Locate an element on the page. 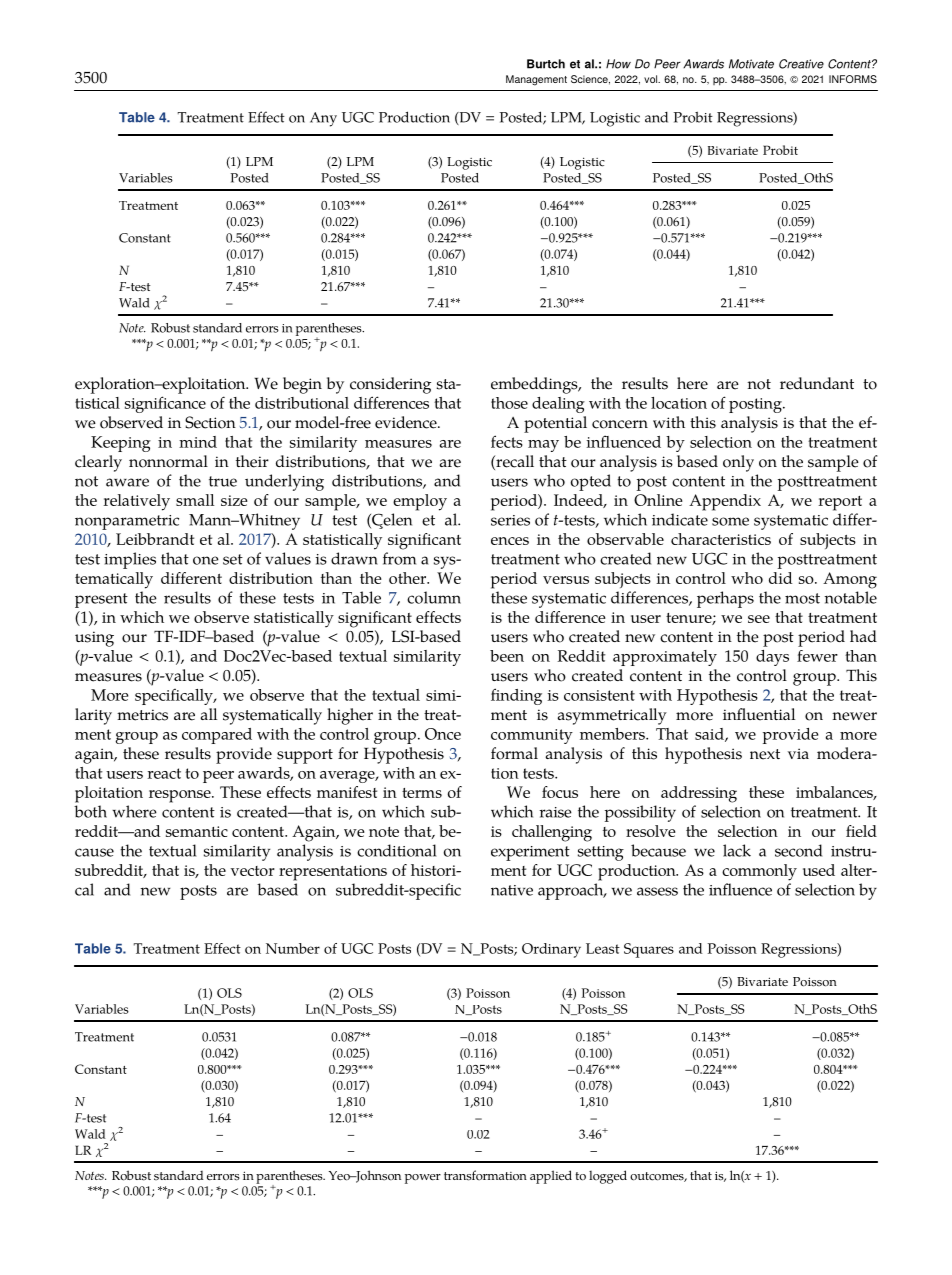 This image has height=1275, width=952. column is located at coordinates (434, 597).
